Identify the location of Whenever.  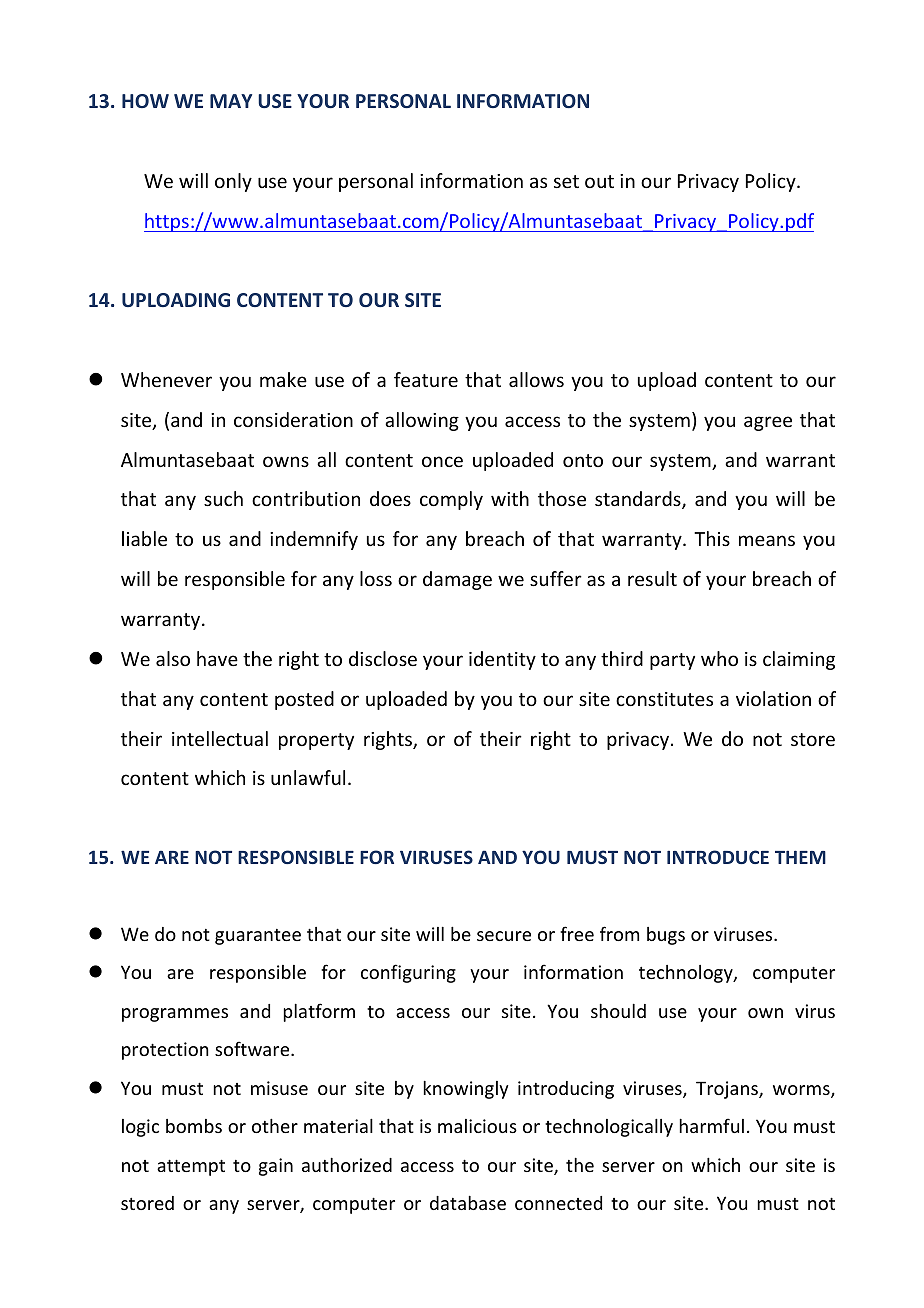
(166, 379).
